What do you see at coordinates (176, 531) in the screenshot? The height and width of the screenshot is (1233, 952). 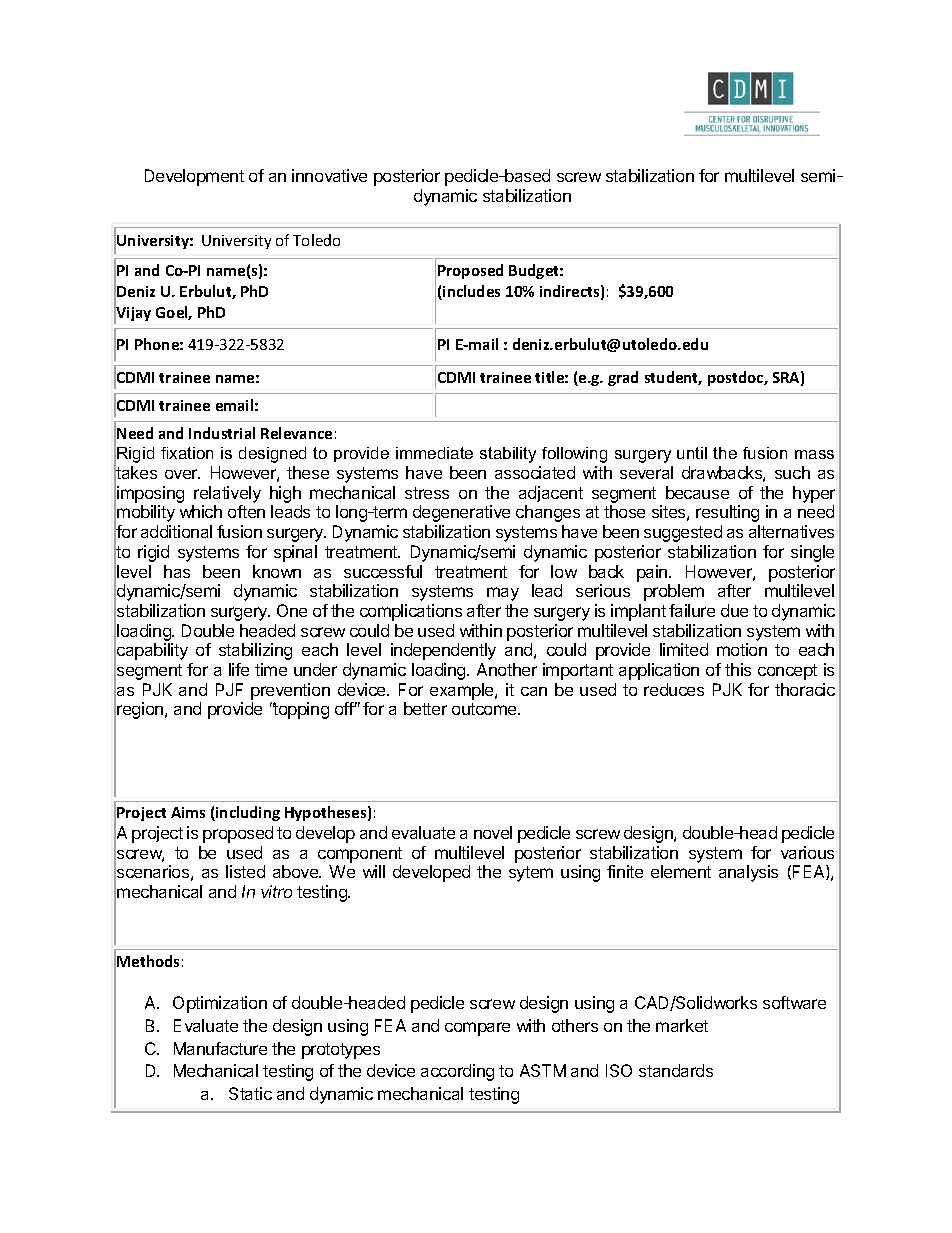 I see `additional` at bounding box center [176, 531].
